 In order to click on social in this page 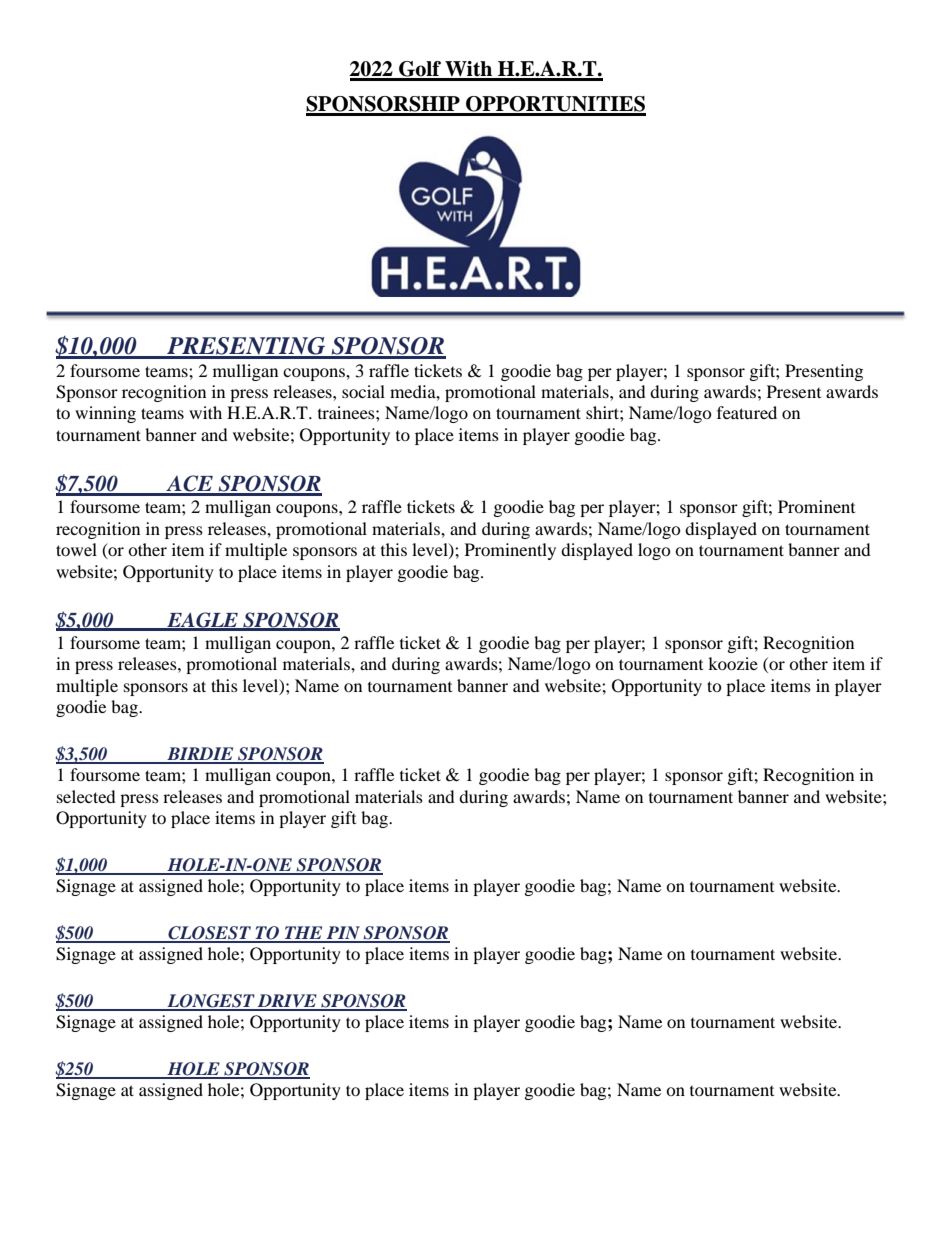, I will do `click(363, 391)`.
